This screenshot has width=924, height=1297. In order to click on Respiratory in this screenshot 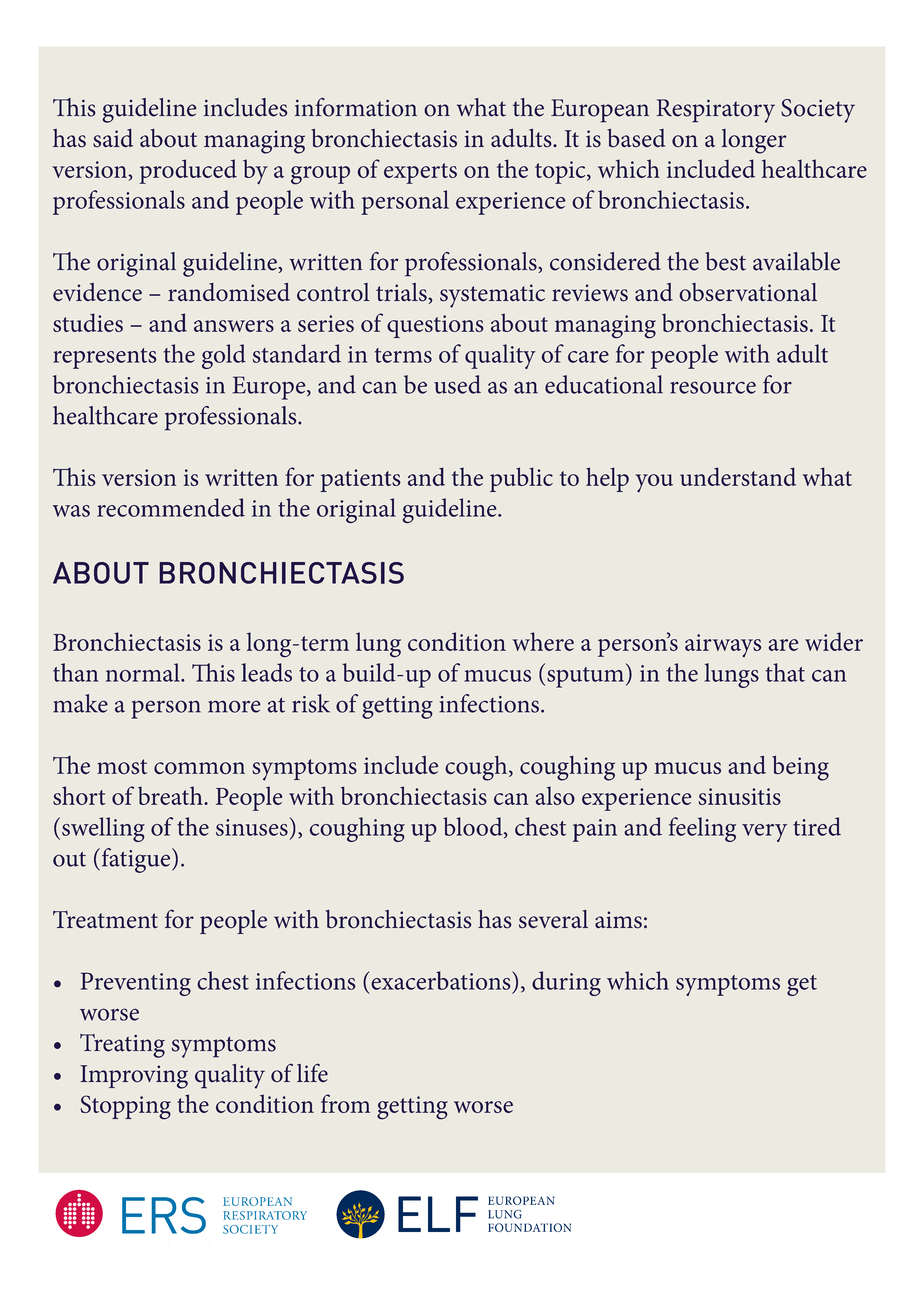, I will do `click(715, 111)`.
